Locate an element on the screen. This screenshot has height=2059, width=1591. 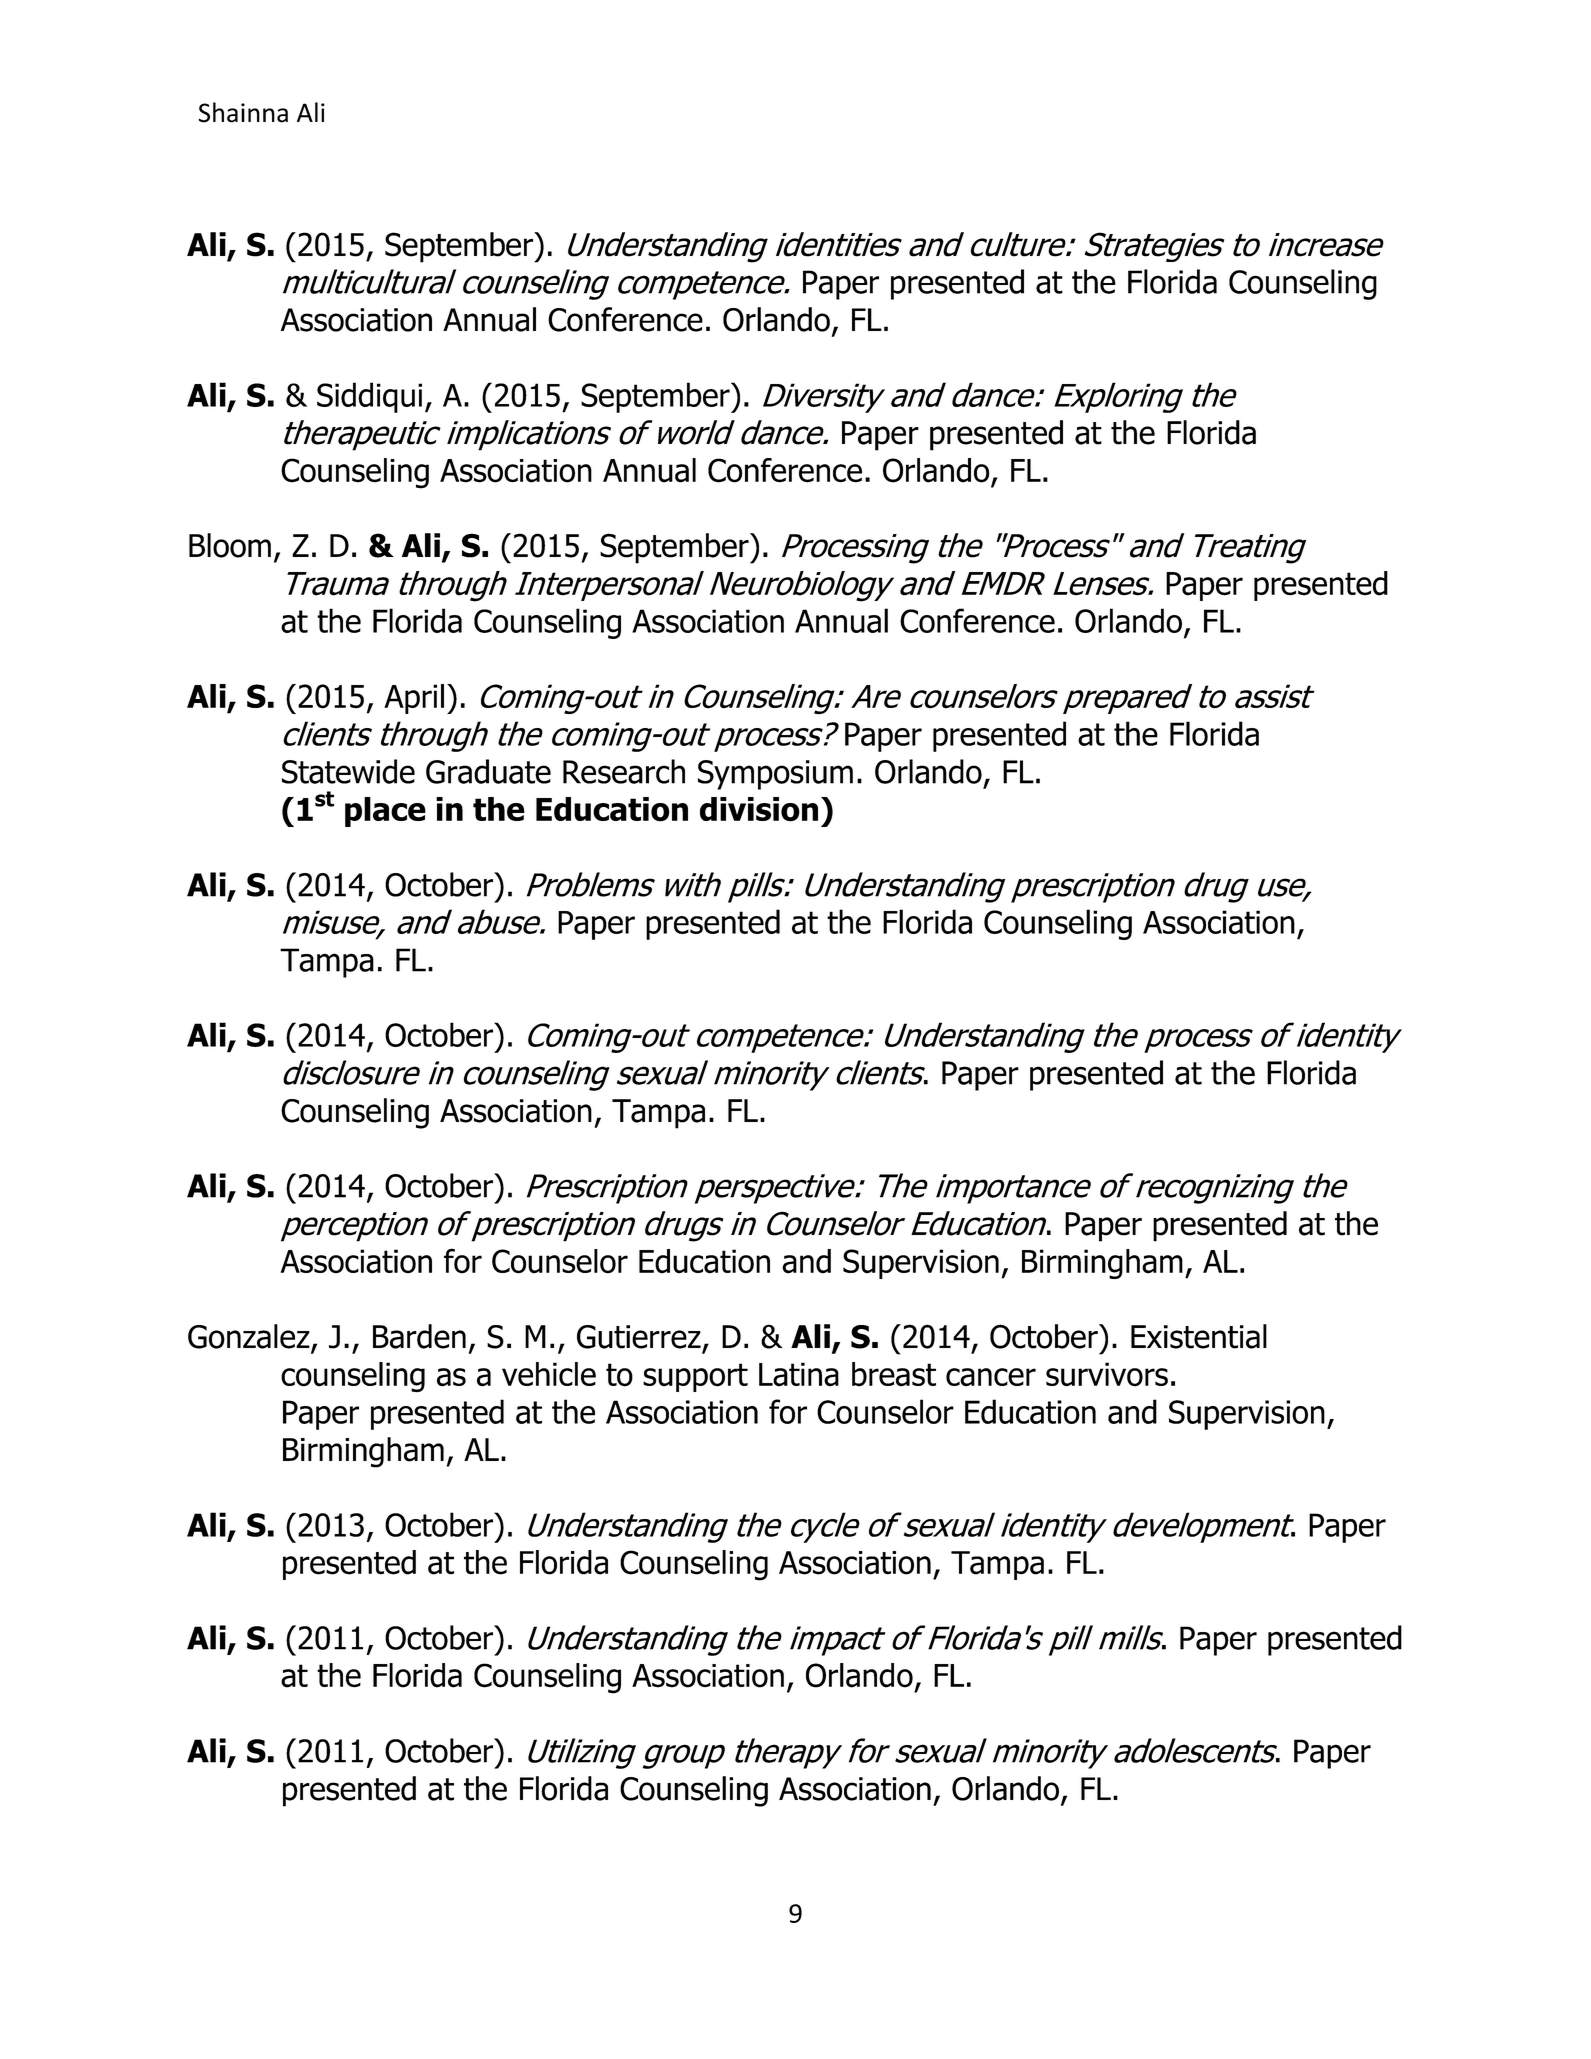
April is located at coordinates (414, 699).
